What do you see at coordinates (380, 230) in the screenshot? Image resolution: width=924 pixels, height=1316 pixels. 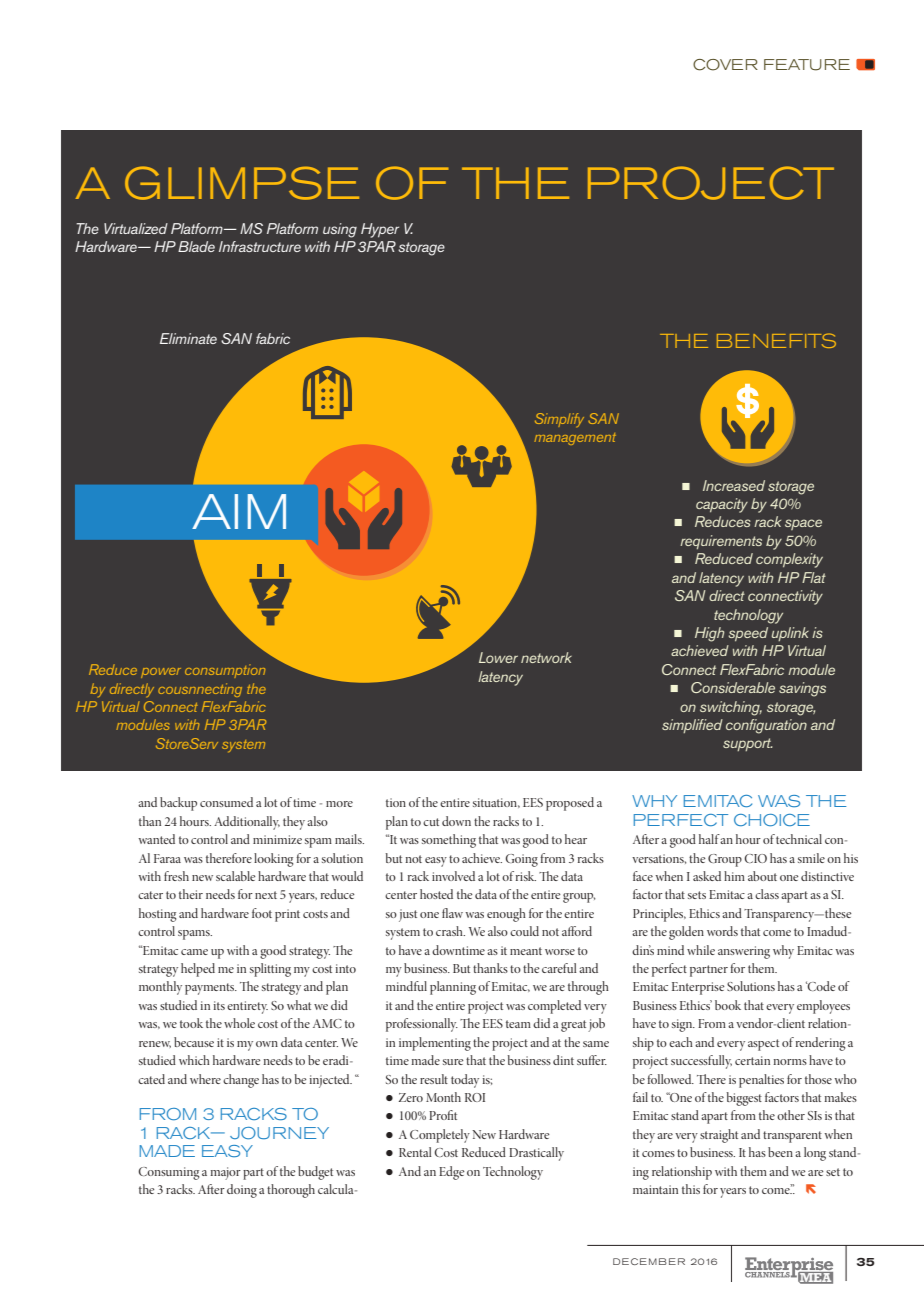 I see `Hyper` at bounding box center [380, 230].
